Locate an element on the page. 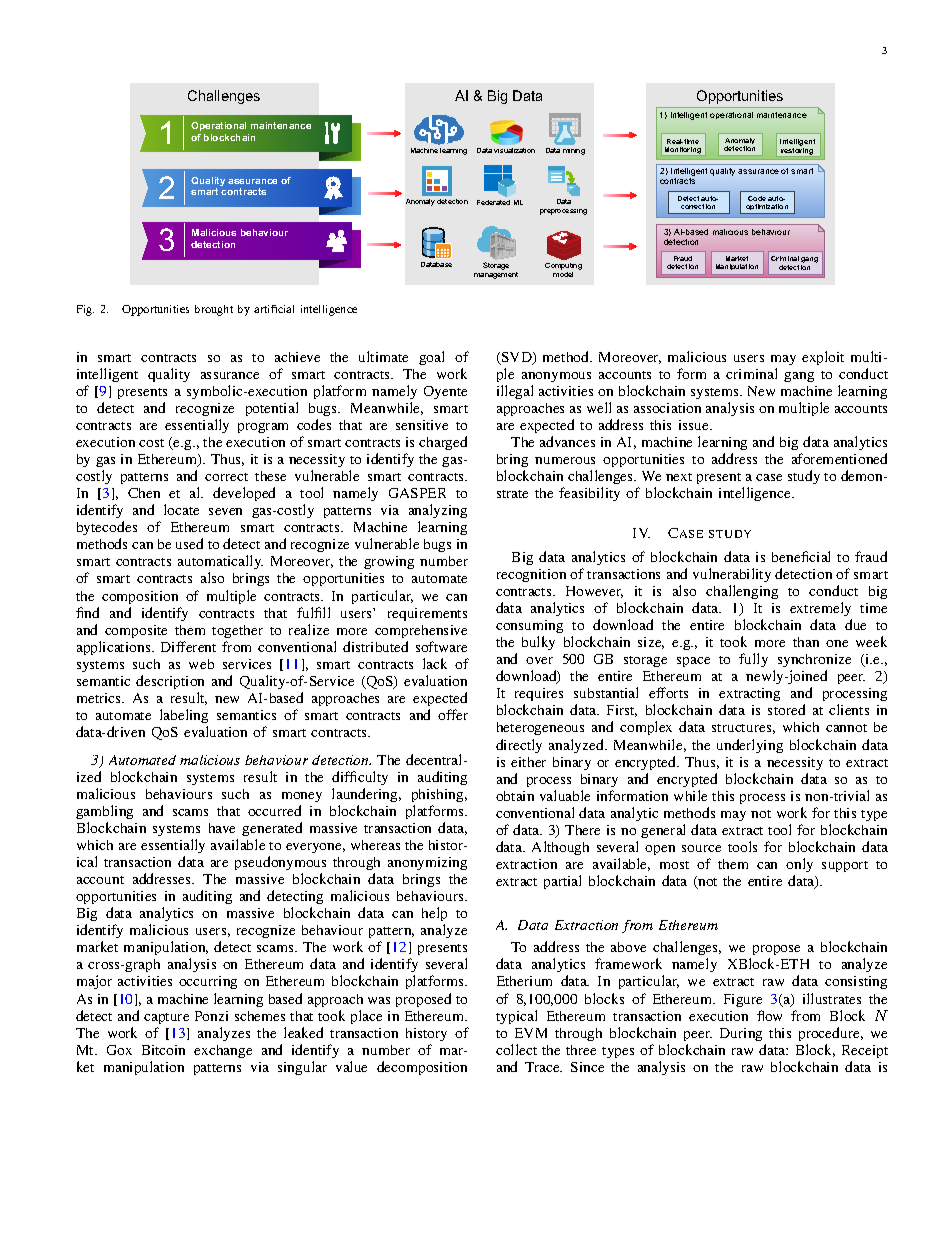 This document has height=1233, width=952. Federated is located at coordinates (493, 202).
